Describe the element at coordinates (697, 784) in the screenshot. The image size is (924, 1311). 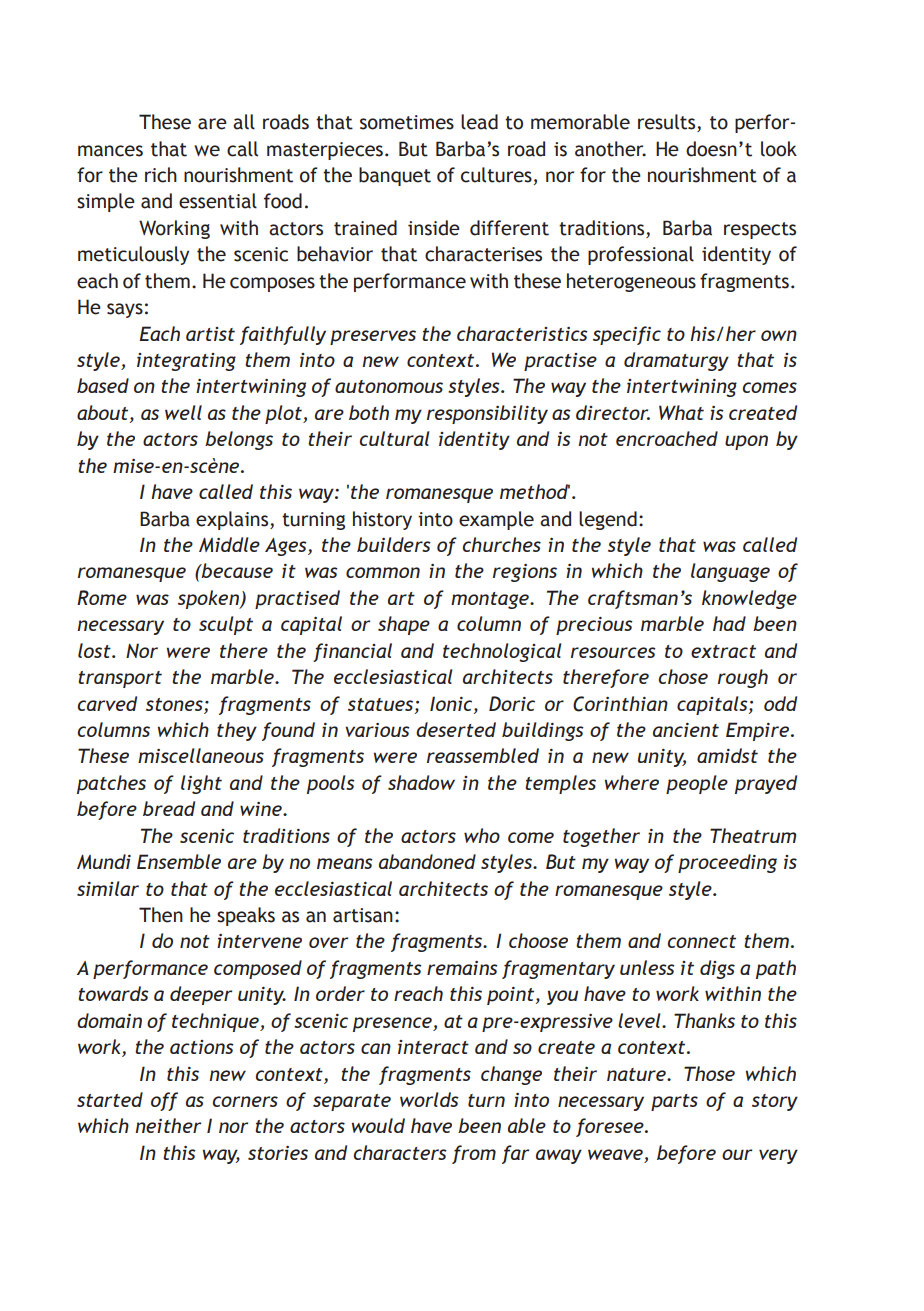
I see `people` at that location.
